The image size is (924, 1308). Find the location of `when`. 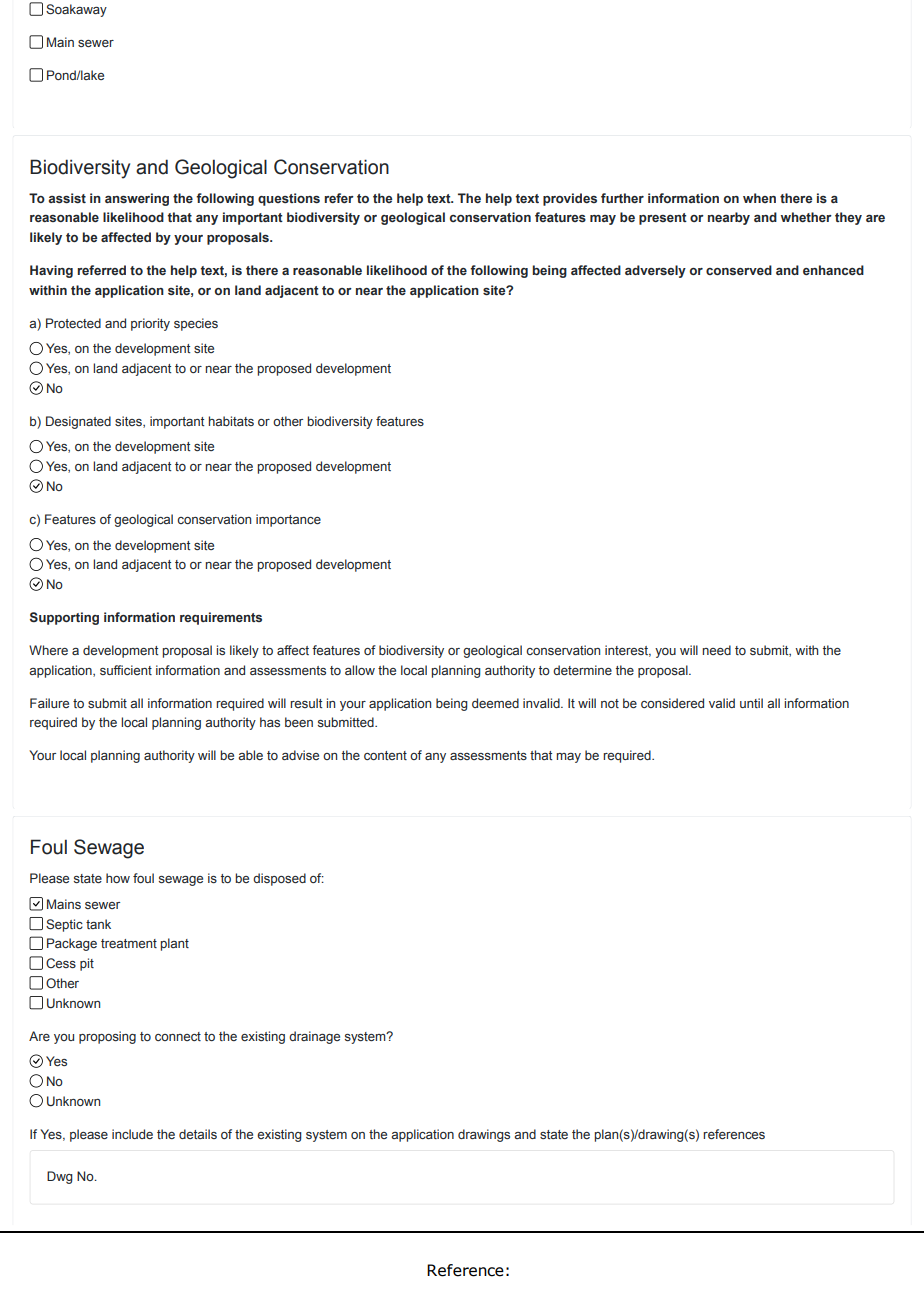

when is located at coordinates (759, 198).
